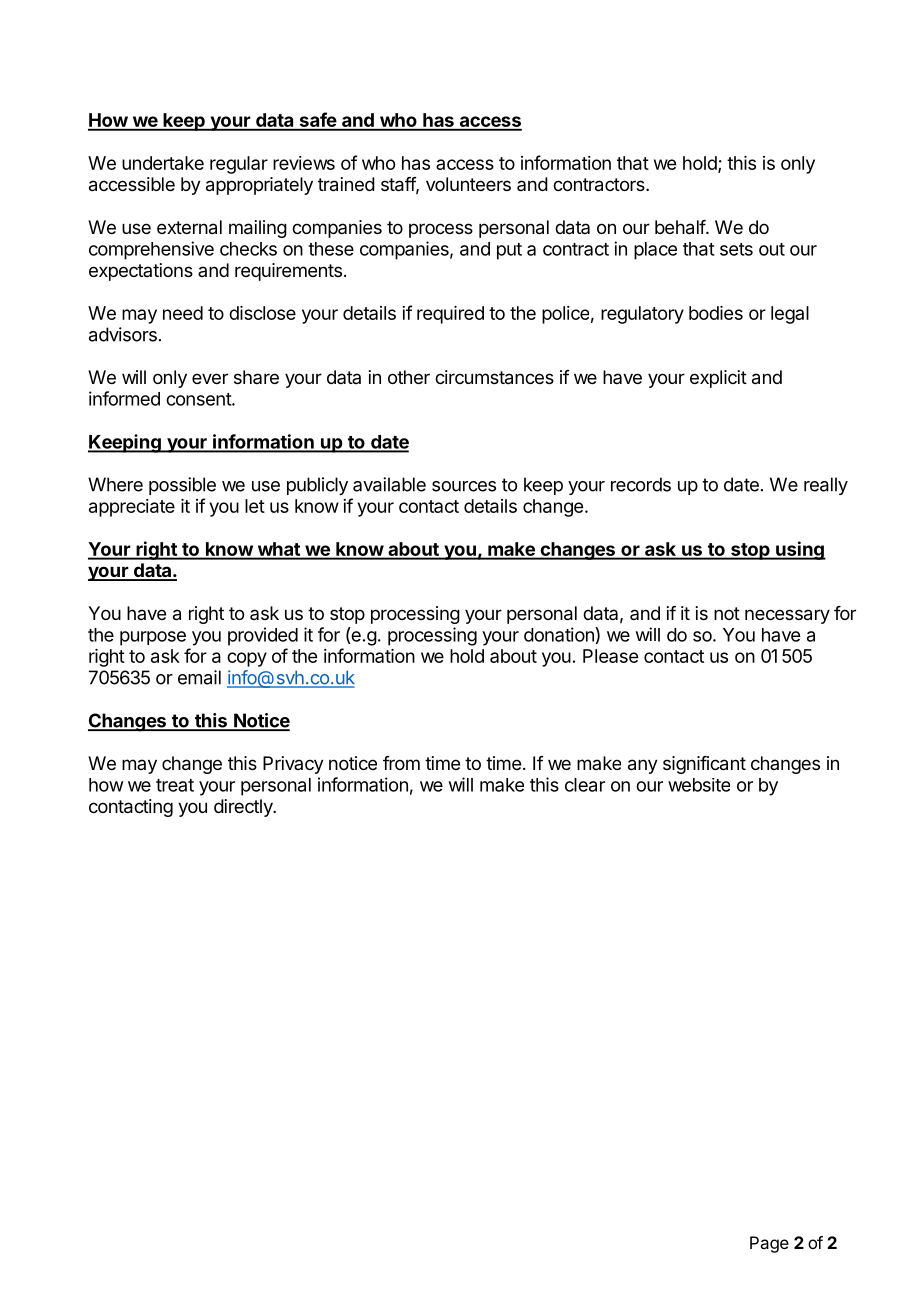 The width and height of the page is (924, 1308). What do you see at coordinates (244, 808) in the page?
I see `directly` at bounding box center [244, 808].
